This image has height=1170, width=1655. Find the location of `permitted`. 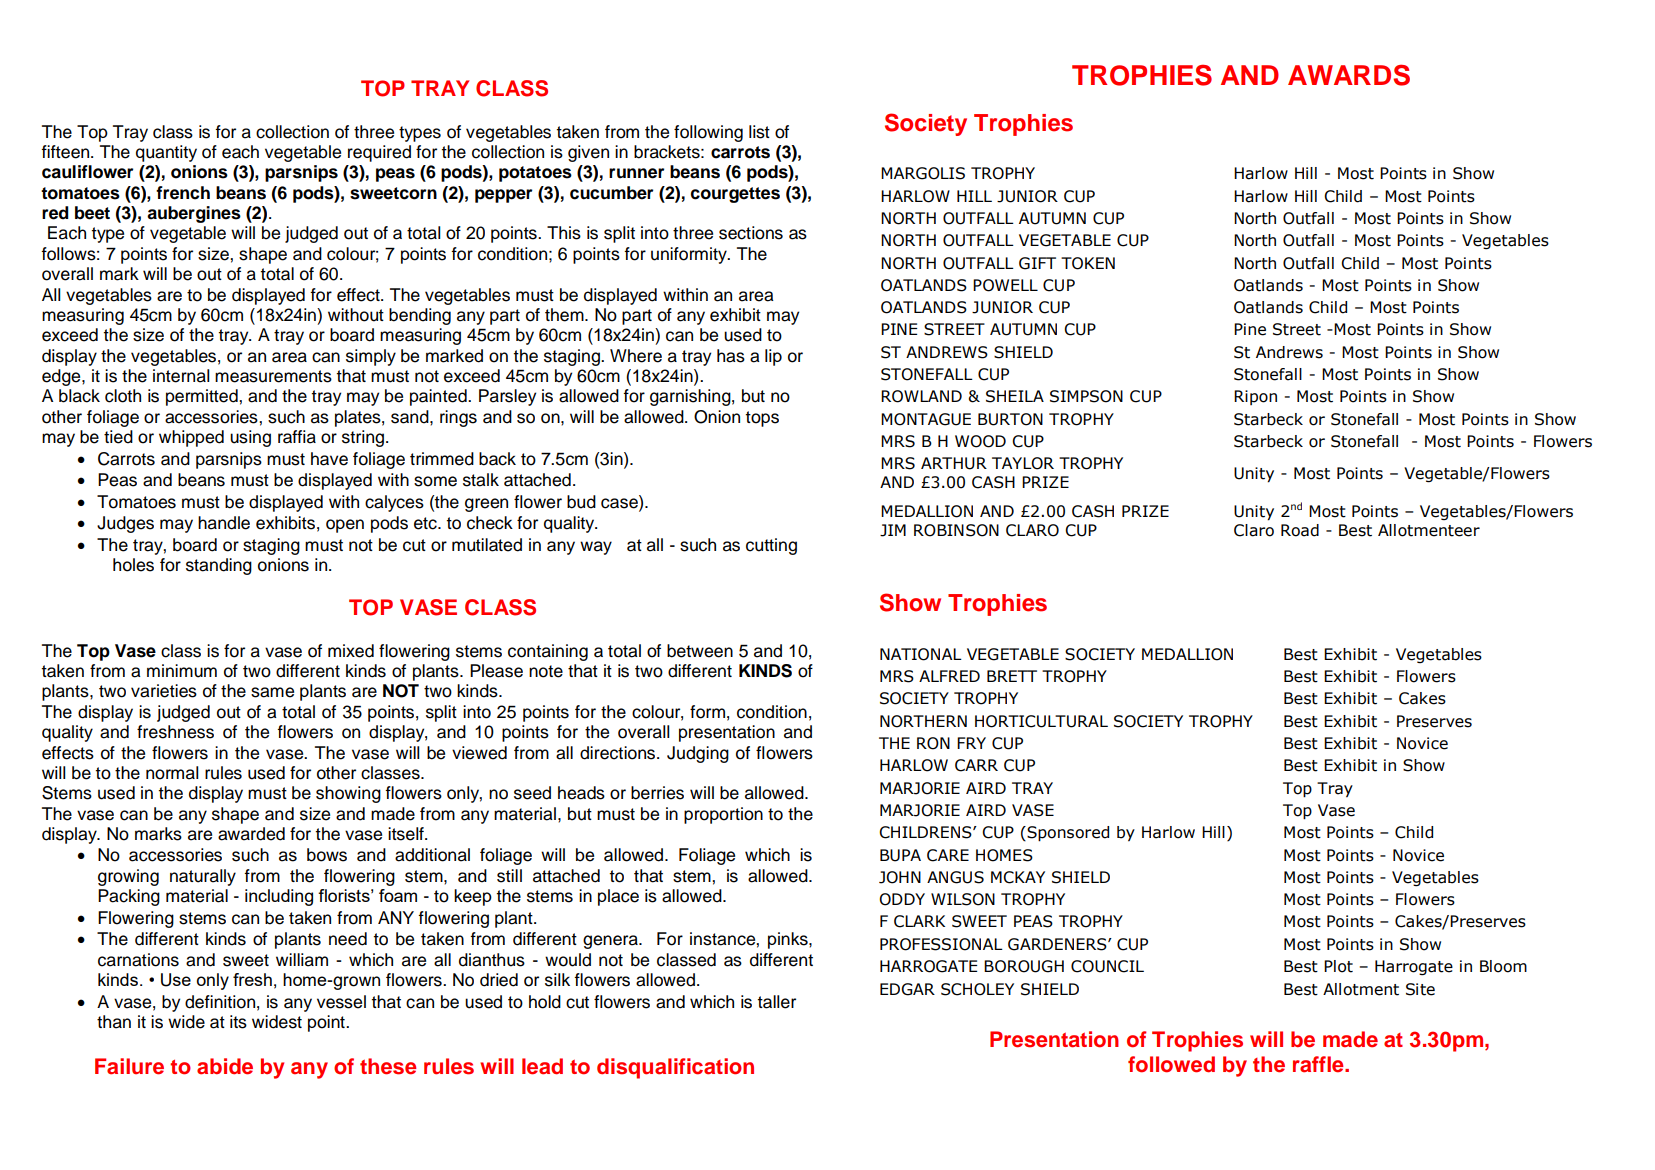

permitted is located at coordinates (203, 397).
